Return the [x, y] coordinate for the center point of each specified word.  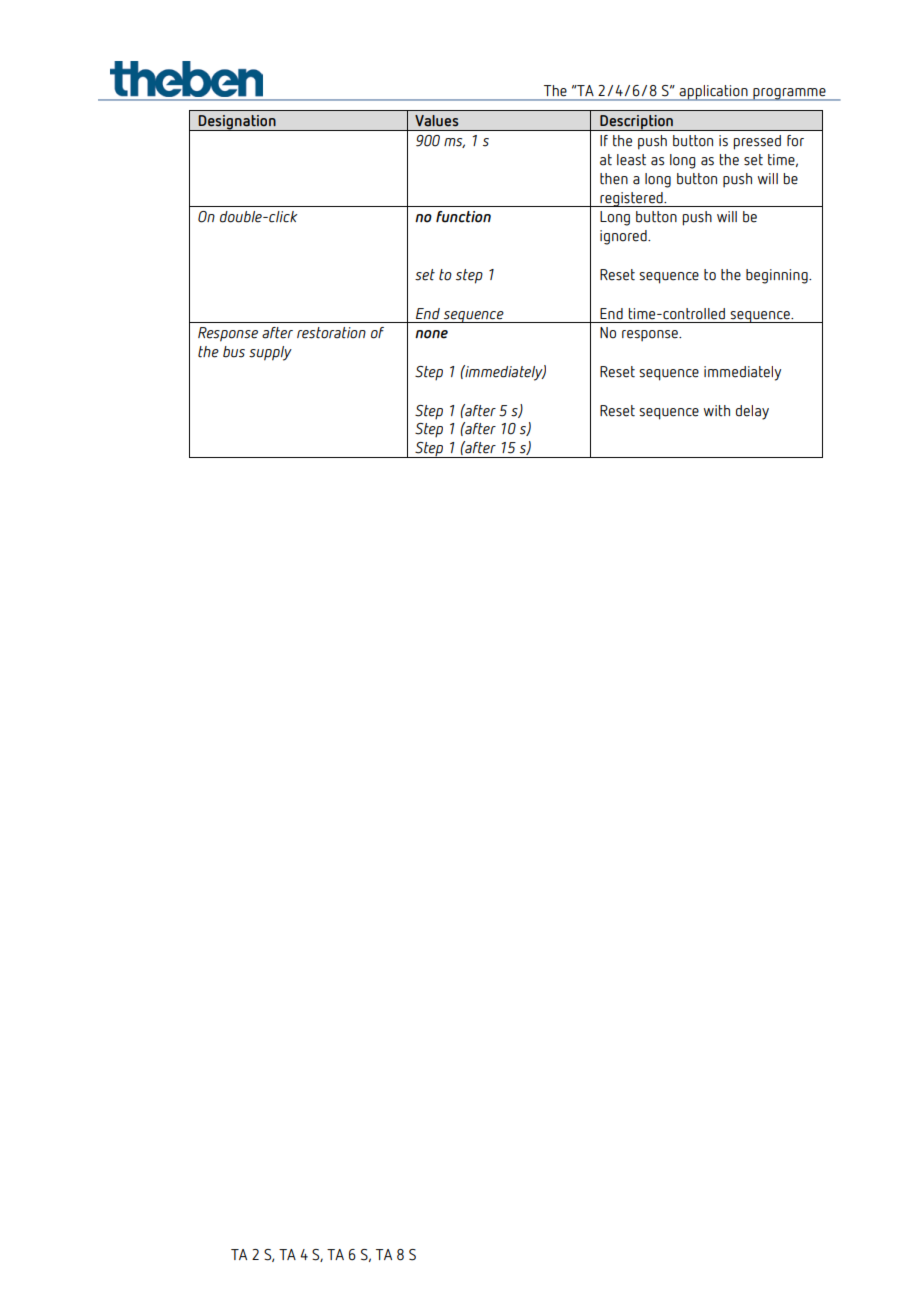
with [717, 411]
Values [436, 121]
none [431, 334]
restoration [331, 333]
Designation [237, 123]
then [614, 179]
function [463, 217]
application [713, 93]
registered [631, 199]
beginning [778, 276]
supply [270, 353]
